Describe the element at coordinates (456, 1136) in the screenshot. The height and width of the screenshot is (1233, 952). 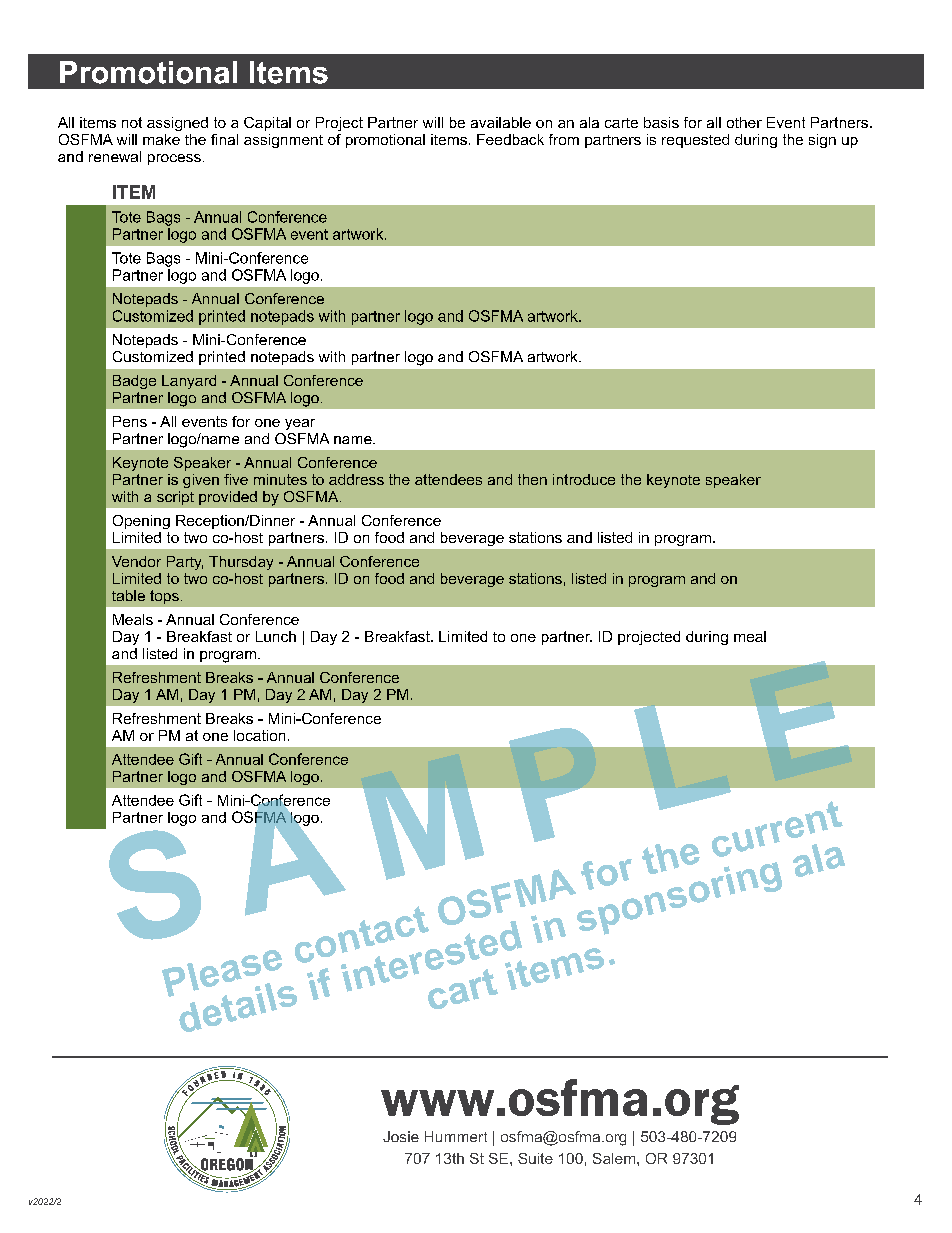
I see `Hummert` at that location.
